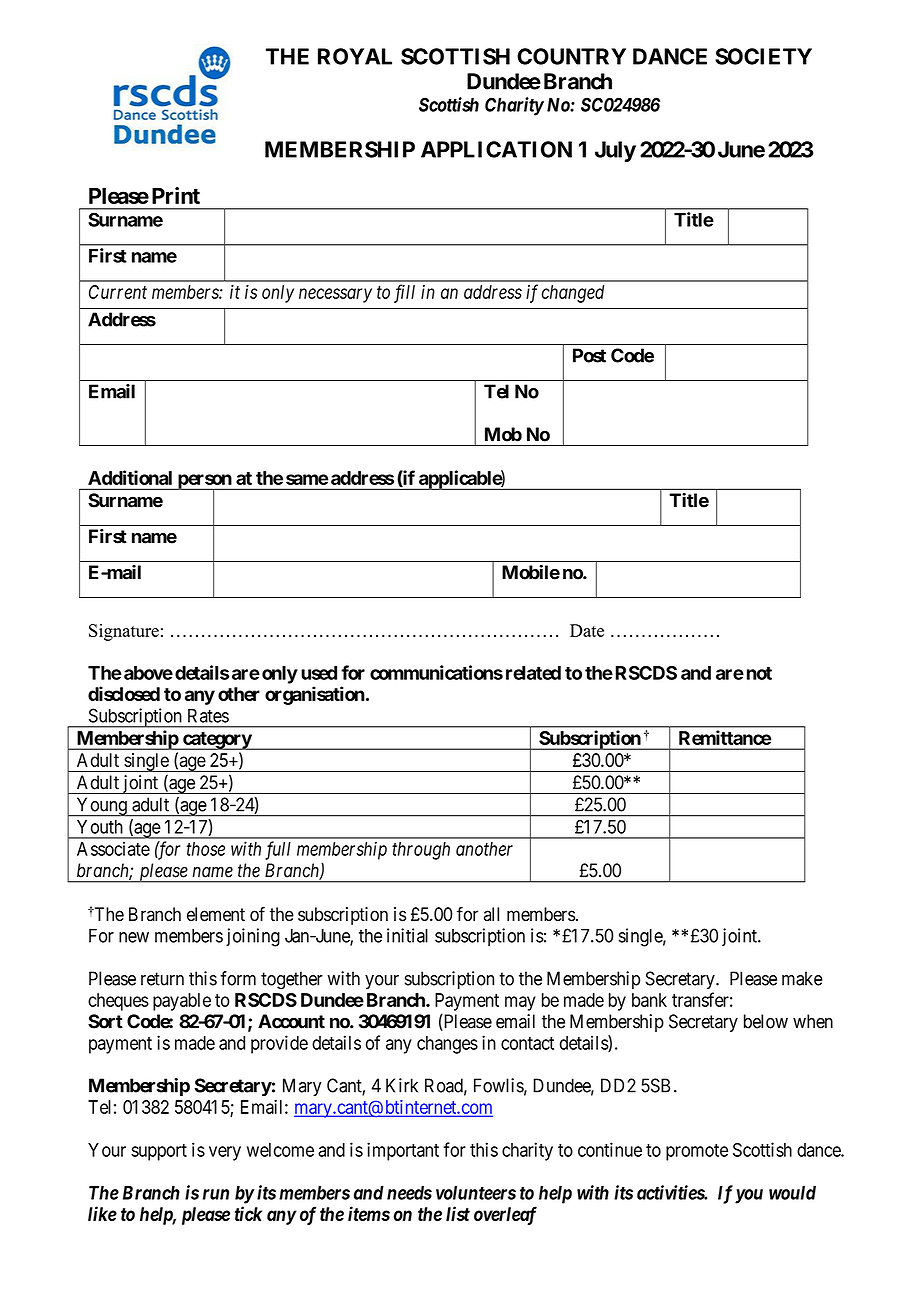  Describe the element at coordinates (763, 56) in the image. I see `SOCIETY` at that location.
